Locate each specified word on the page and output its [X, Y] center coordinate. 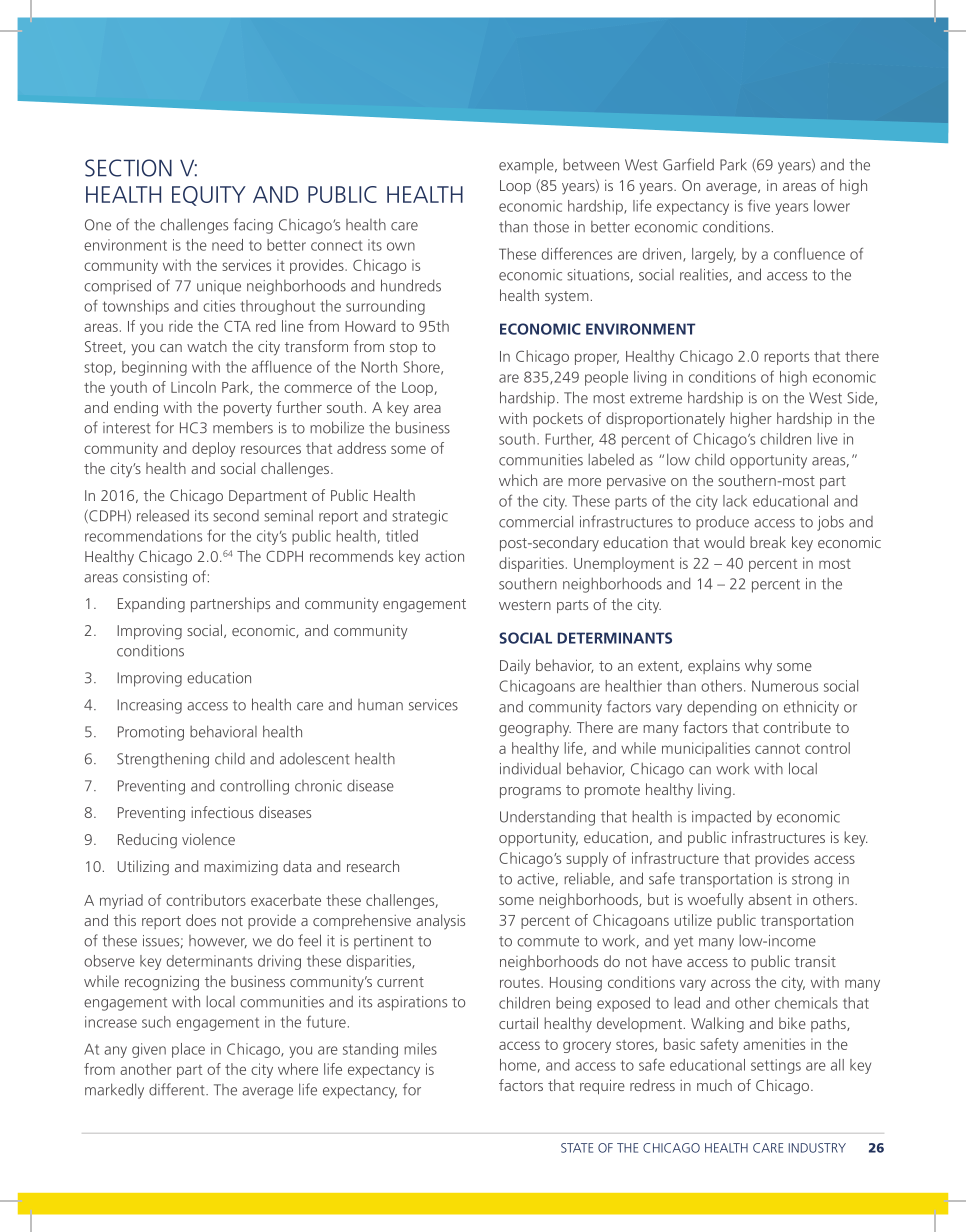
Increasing [149, 706]
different [178, 1089]
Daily [515, 667]
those [551, 227]
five [759, 205]
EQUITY [209, 196]
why [758, 667]
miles [420, 1049]
